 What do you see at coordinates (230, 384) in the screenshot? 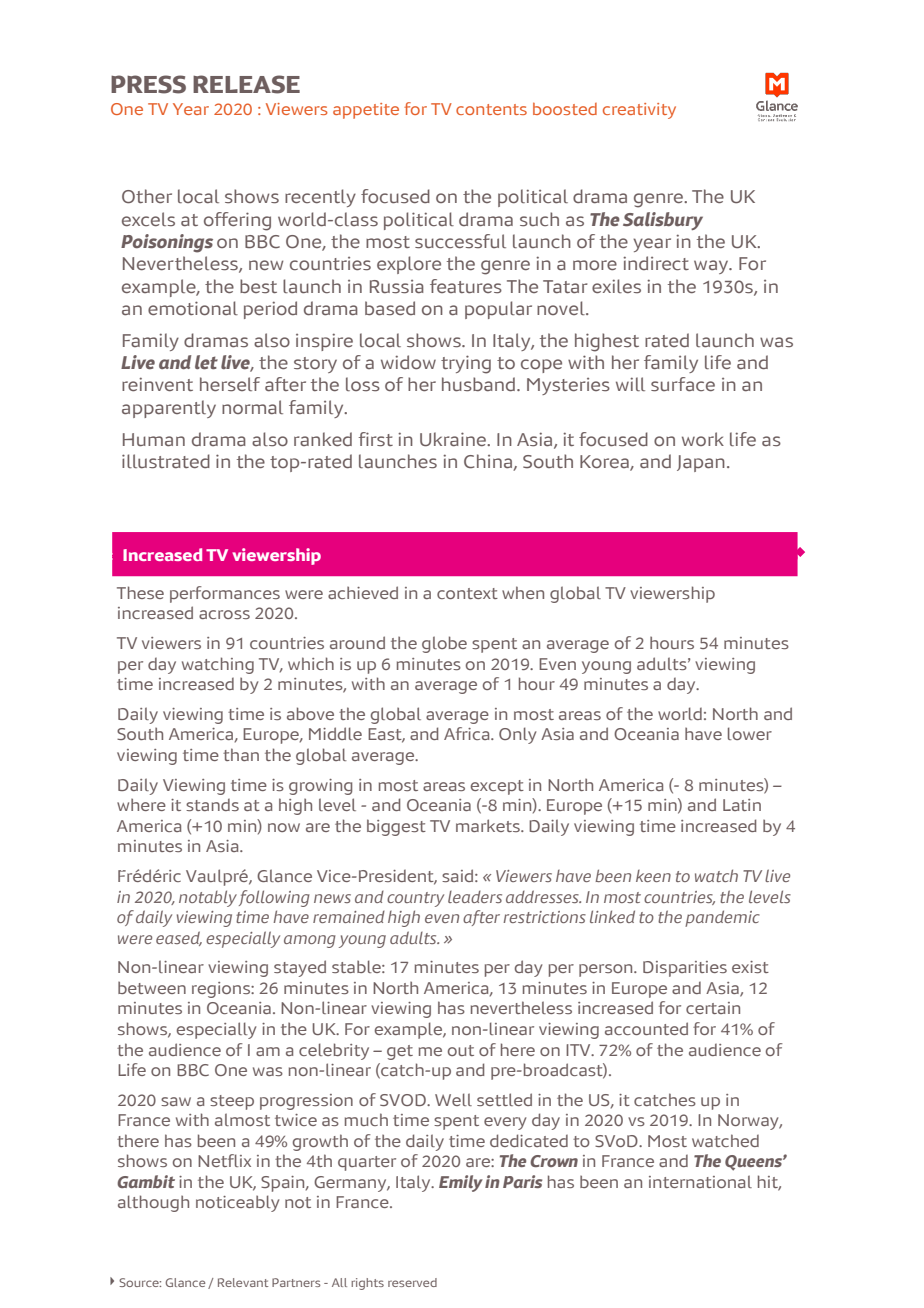
I see `herself` at bounding box center [230, 384].
